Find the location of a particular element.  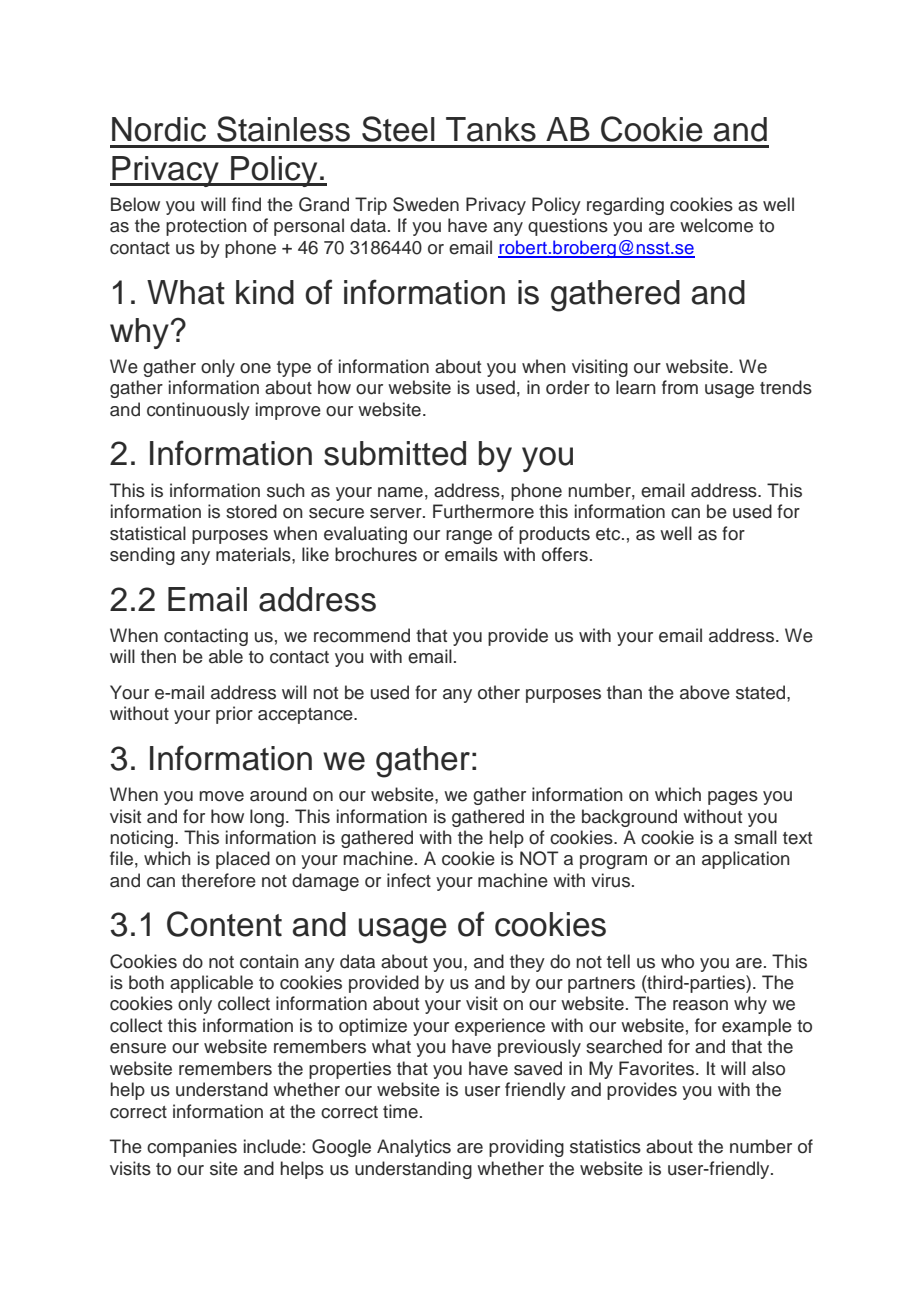

also is located at coordinates (768, 1068).
